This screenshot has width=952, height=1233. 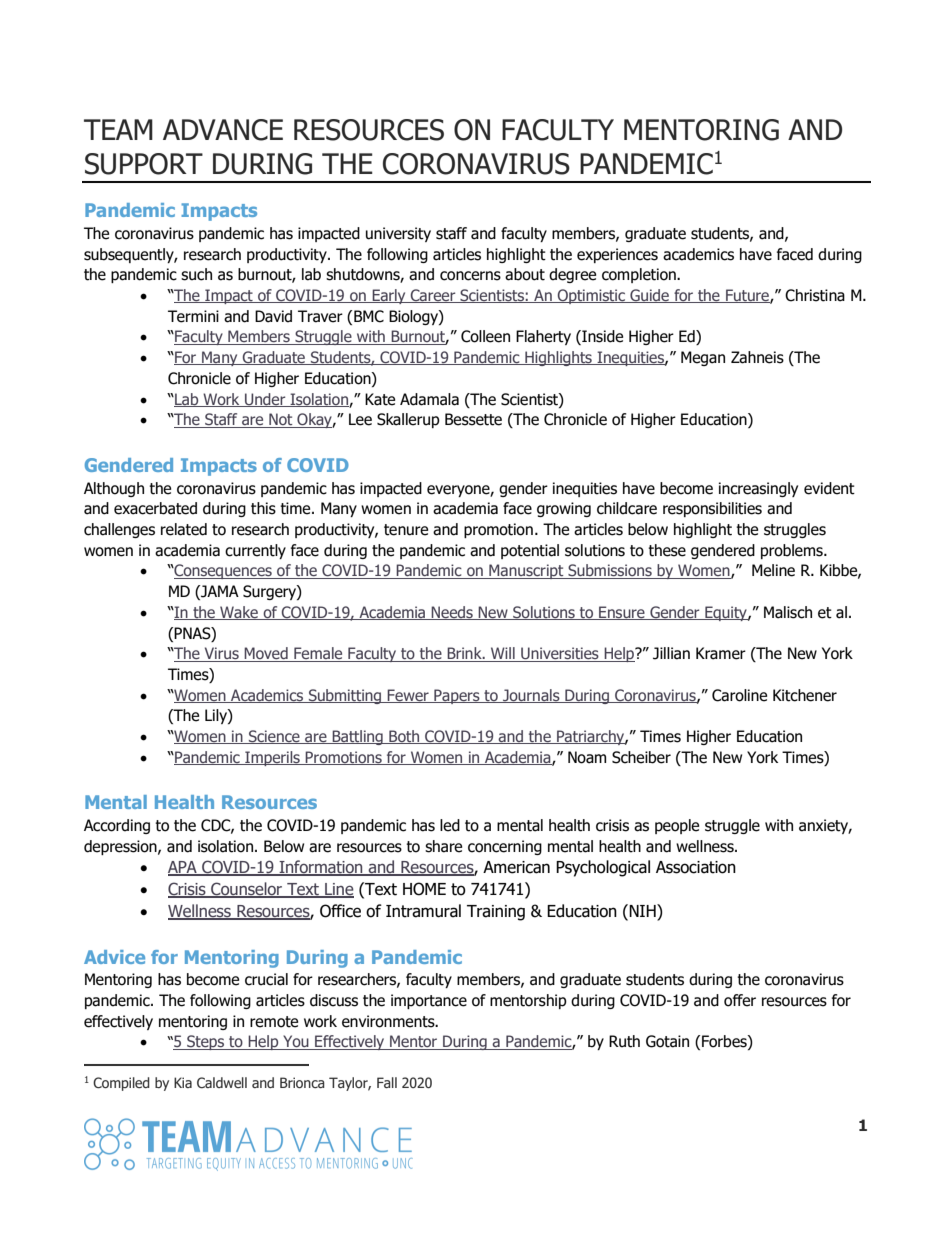 I want to click on ADVANCE, so click(x=223, y=130).
